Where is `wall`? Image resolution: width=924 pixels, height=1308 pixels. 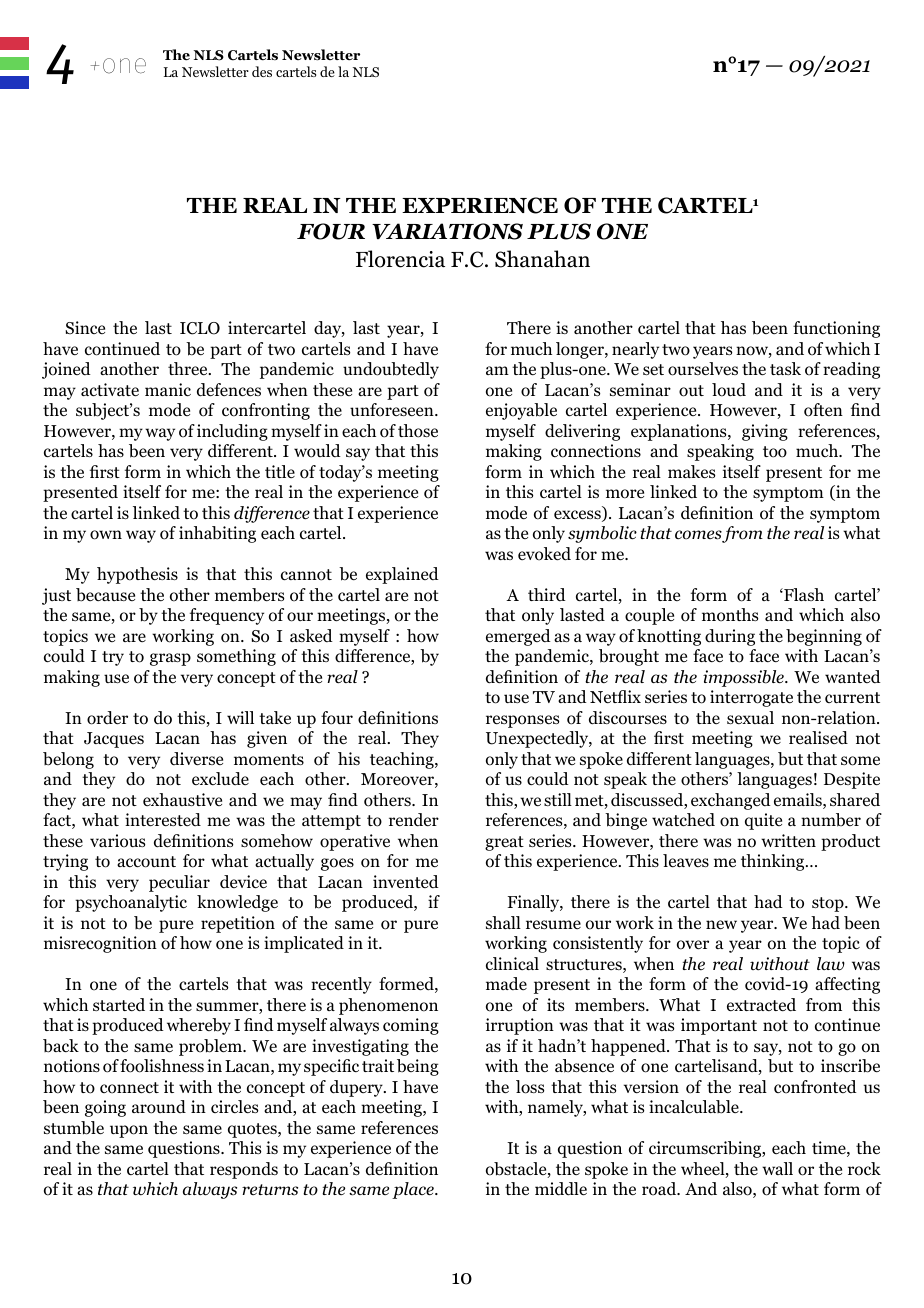 wall is located at coordinates (777, 1168).
